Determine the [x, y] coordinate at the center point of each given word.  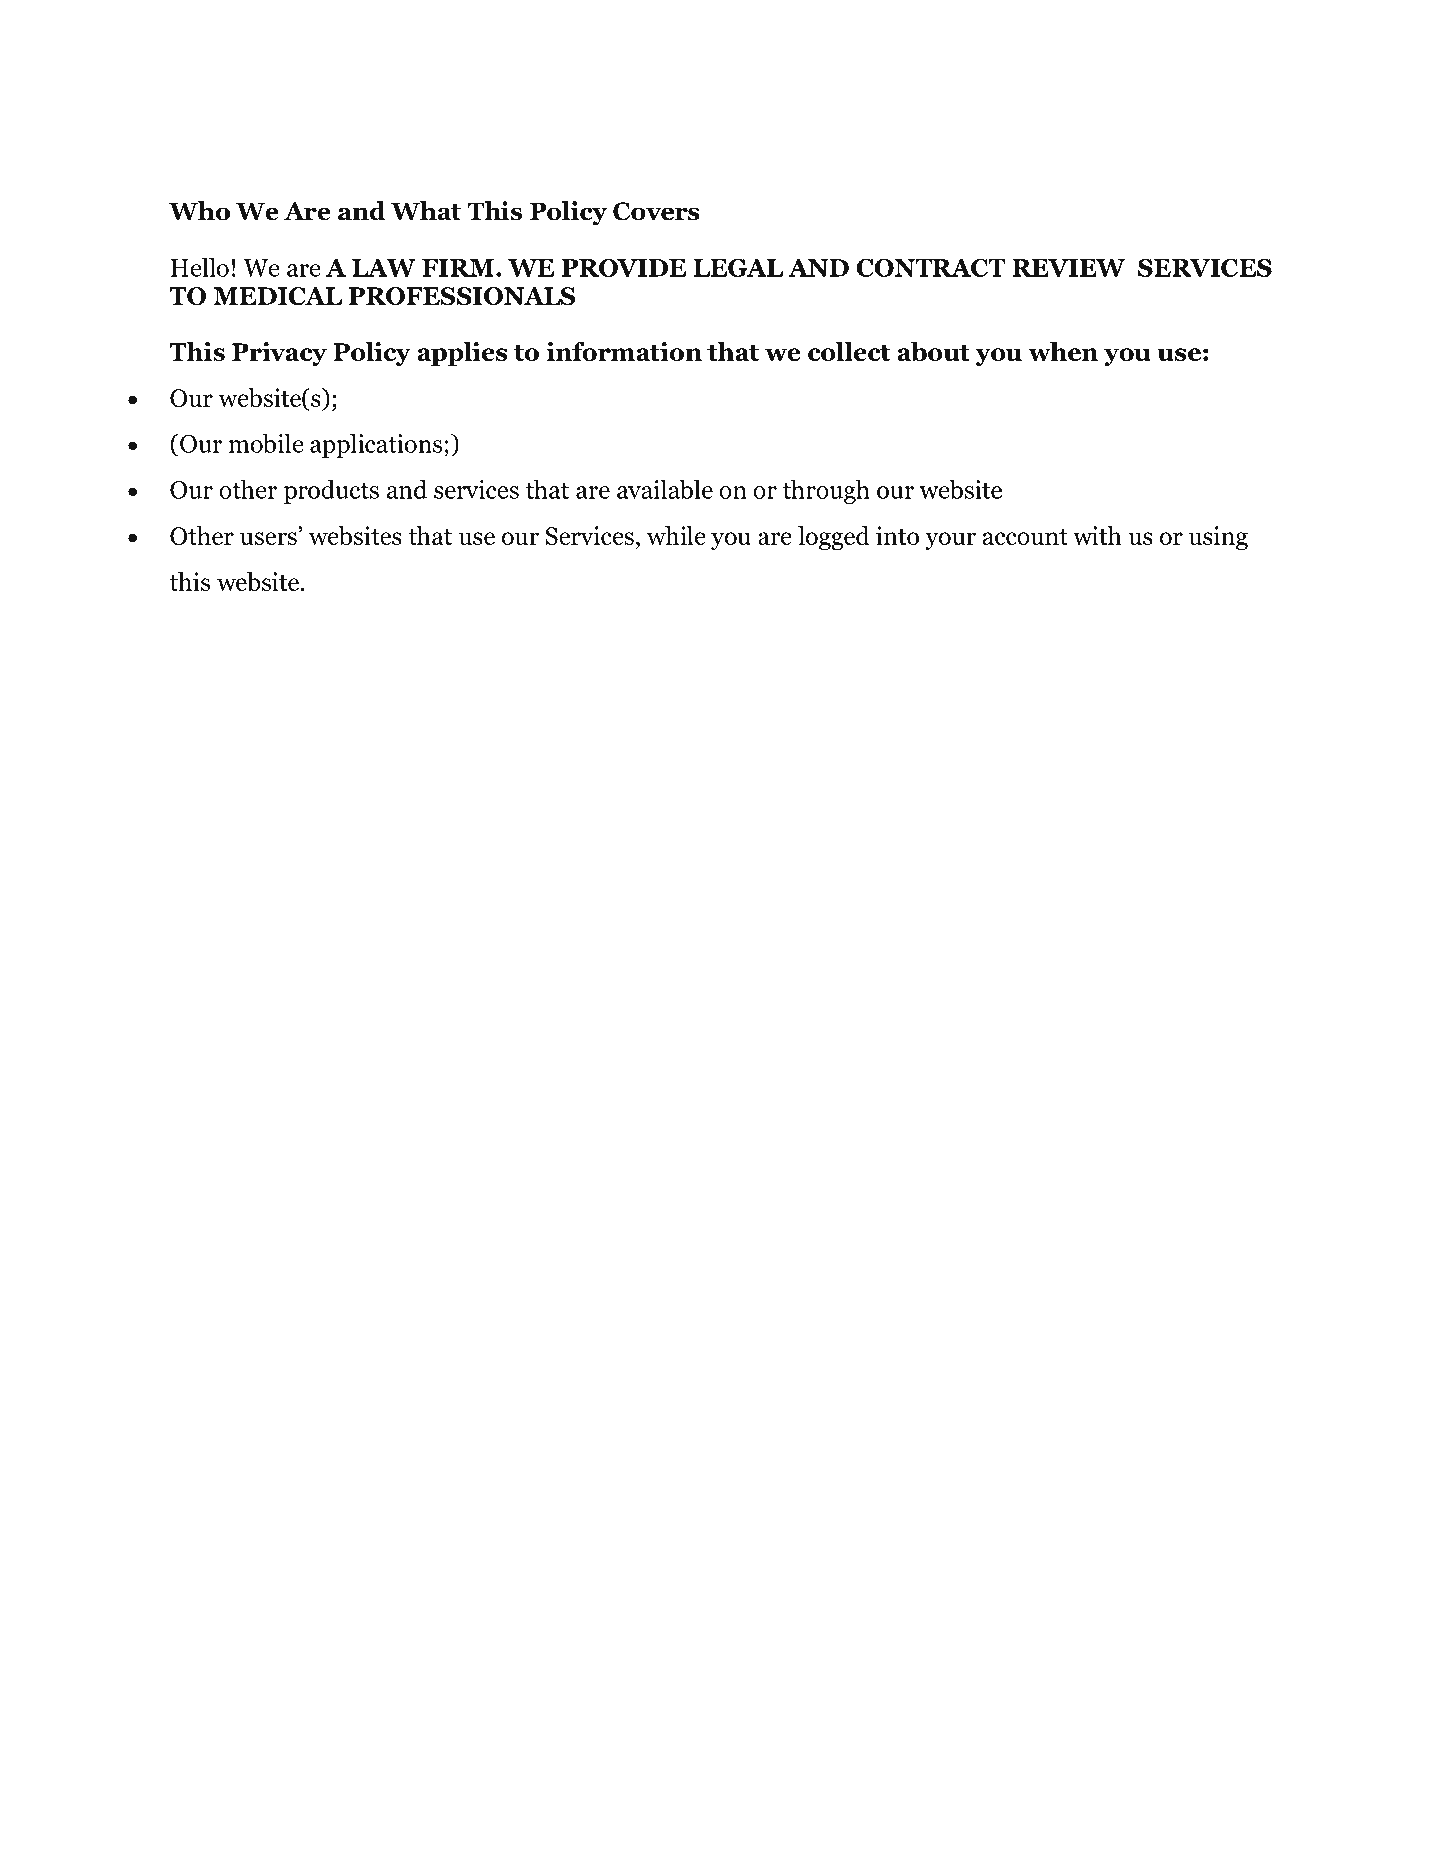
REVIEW [1068, 268]
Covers [656, 211]
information [624, 351]
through [826, 491]
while [676, 535]
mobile [266, 443]
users [268, 538]
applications [377, 445]
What [426, 211]
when [1063, 351]
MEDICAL [277, 296]
